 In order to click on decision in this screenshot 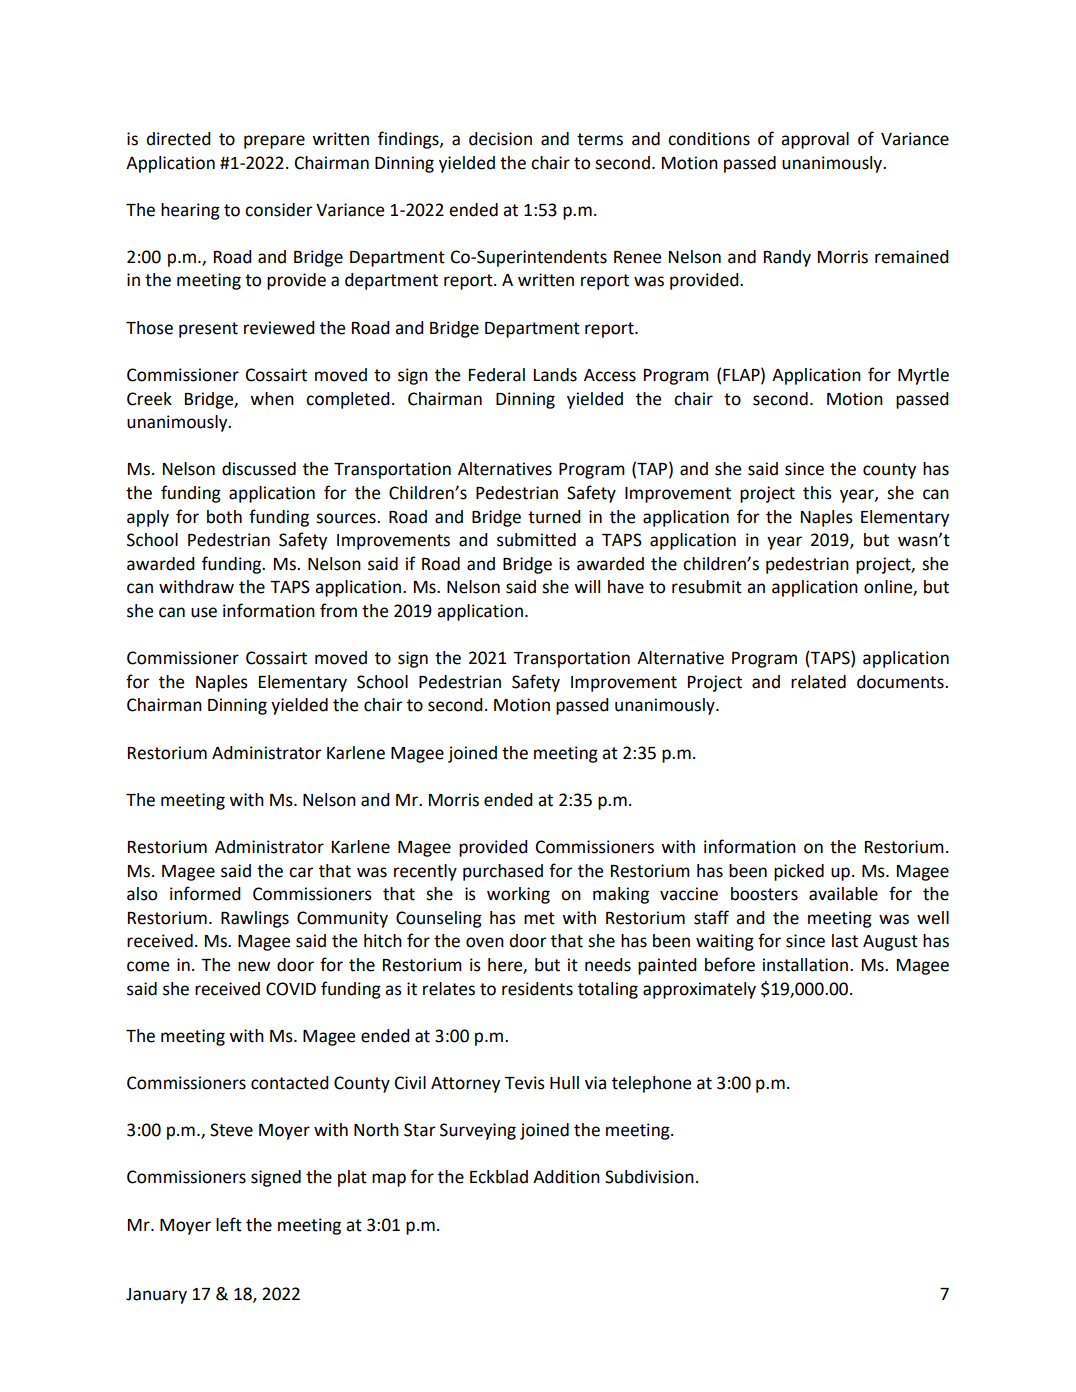, I will do `click(500, 139)`.
